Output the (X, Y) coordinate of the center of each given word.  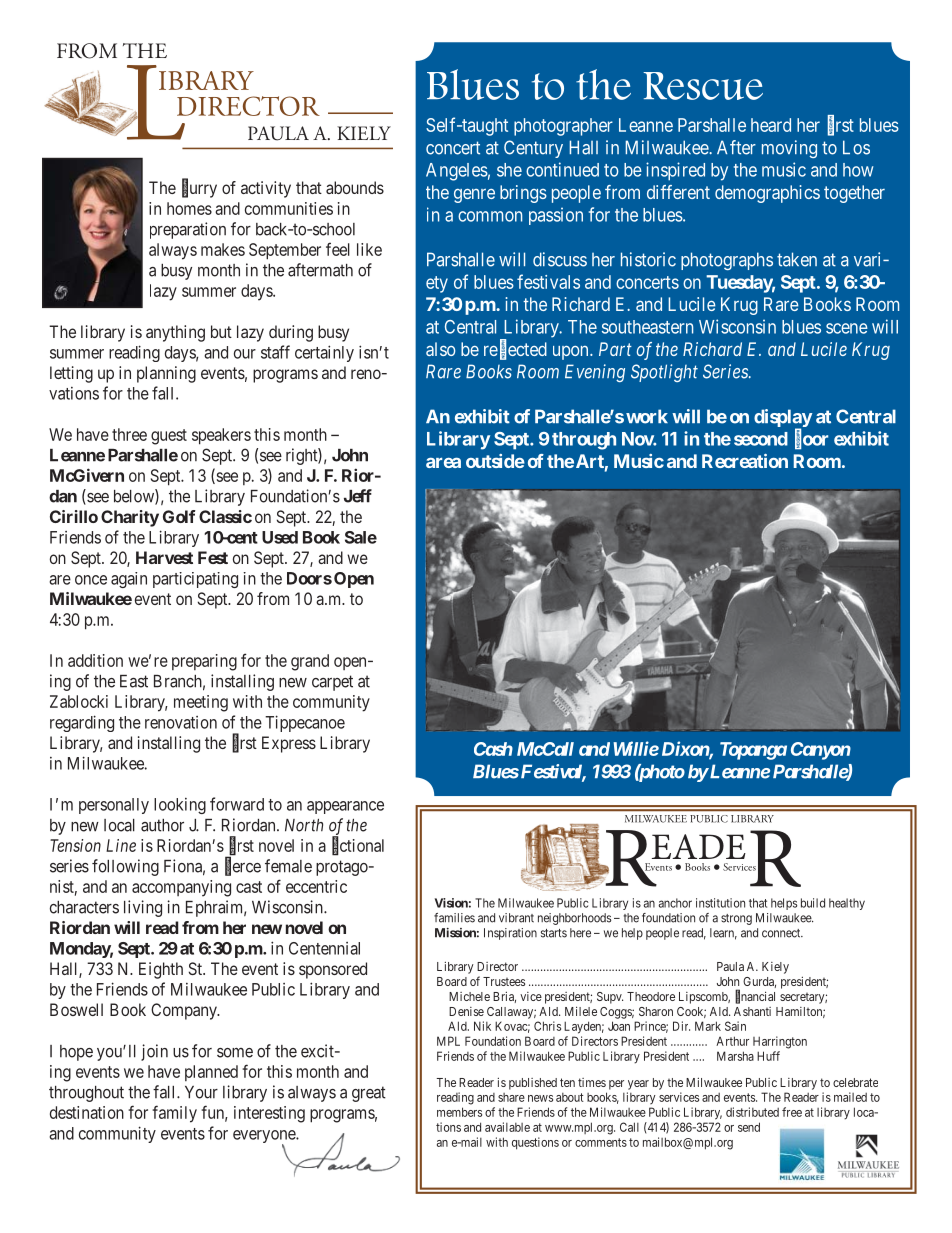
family (174, 1114)
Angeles (457, 172)
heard (771, 125)
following (125, 867)
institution (720, 903)
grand (310, 662)
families (454, 918)
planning (166, 374)
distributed (752, 1112)
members (459, 1112)
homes (189, 208)
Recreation (745, 461)
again (129, 580)
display (783, 419)
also (440, 349)
